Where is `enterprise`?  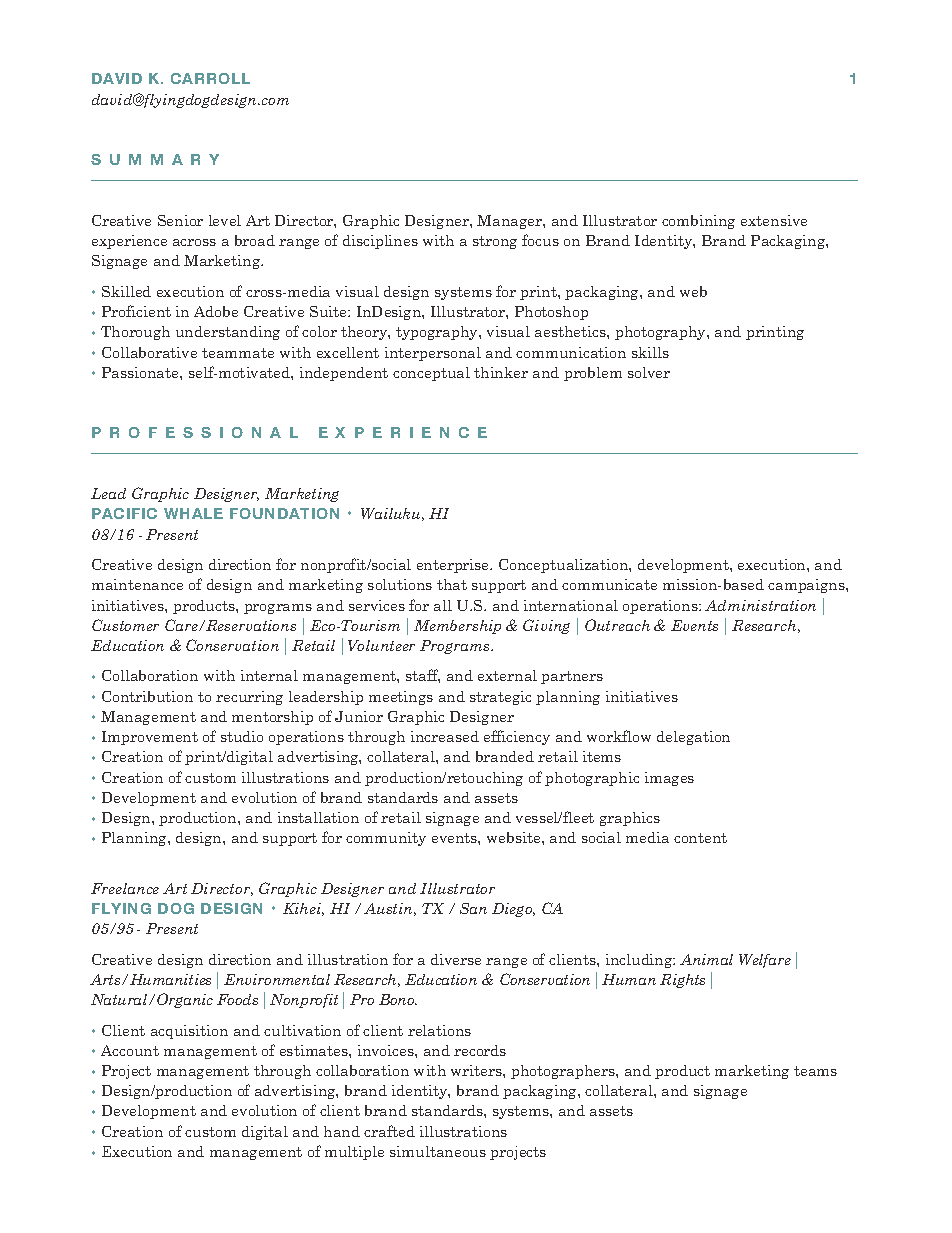 enterprise is located at coordinates (454, 566).
